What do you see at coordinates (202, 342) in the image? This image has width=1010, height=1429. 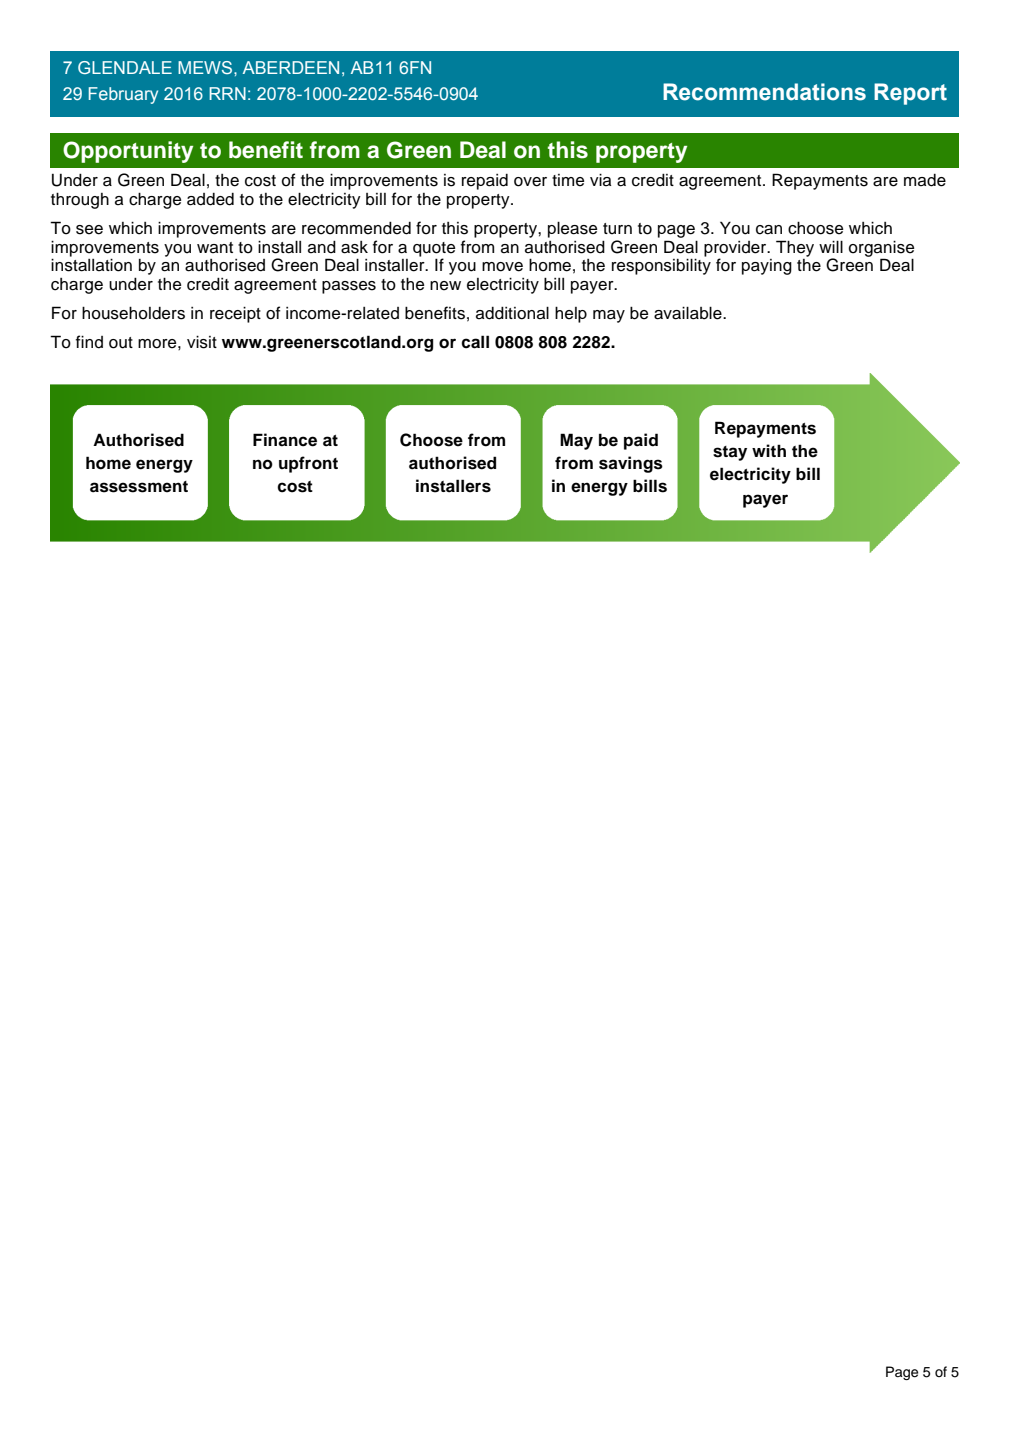 I see `visit` at bounding box center [202, 342].
